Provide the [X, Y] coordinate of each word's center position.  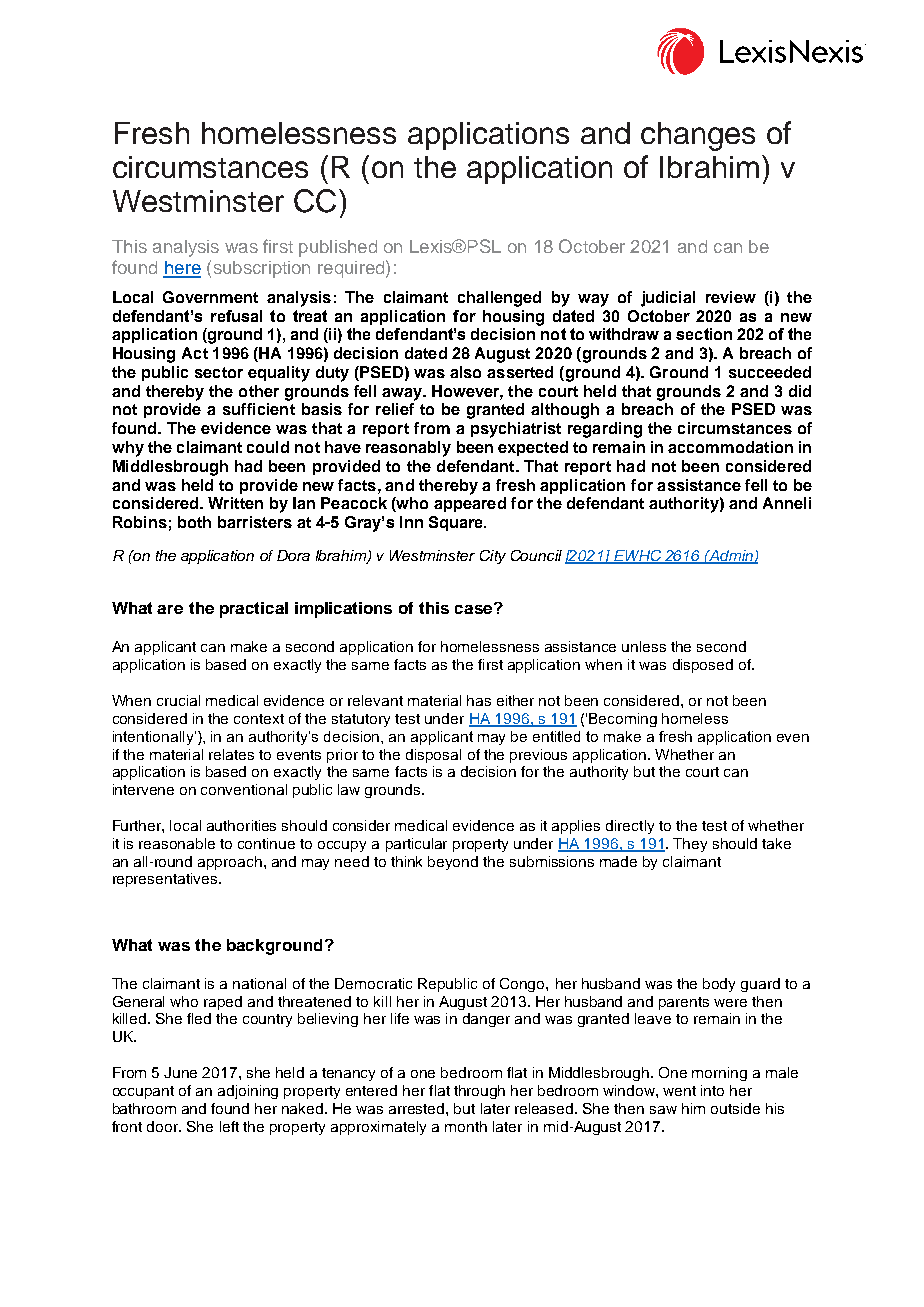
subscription [262, 269]
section [704, 334]
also [465, 372]
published [338, 248]
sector [219, 372]
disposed [703, 666]
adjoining [248, 1092]
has [479, 700]
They [690, 845]
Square [457, 523]
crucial [178, 700]
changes [698, 136]
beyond [453, 863]
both [194, 522]
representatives [166, 880]
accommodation [730, 447]
